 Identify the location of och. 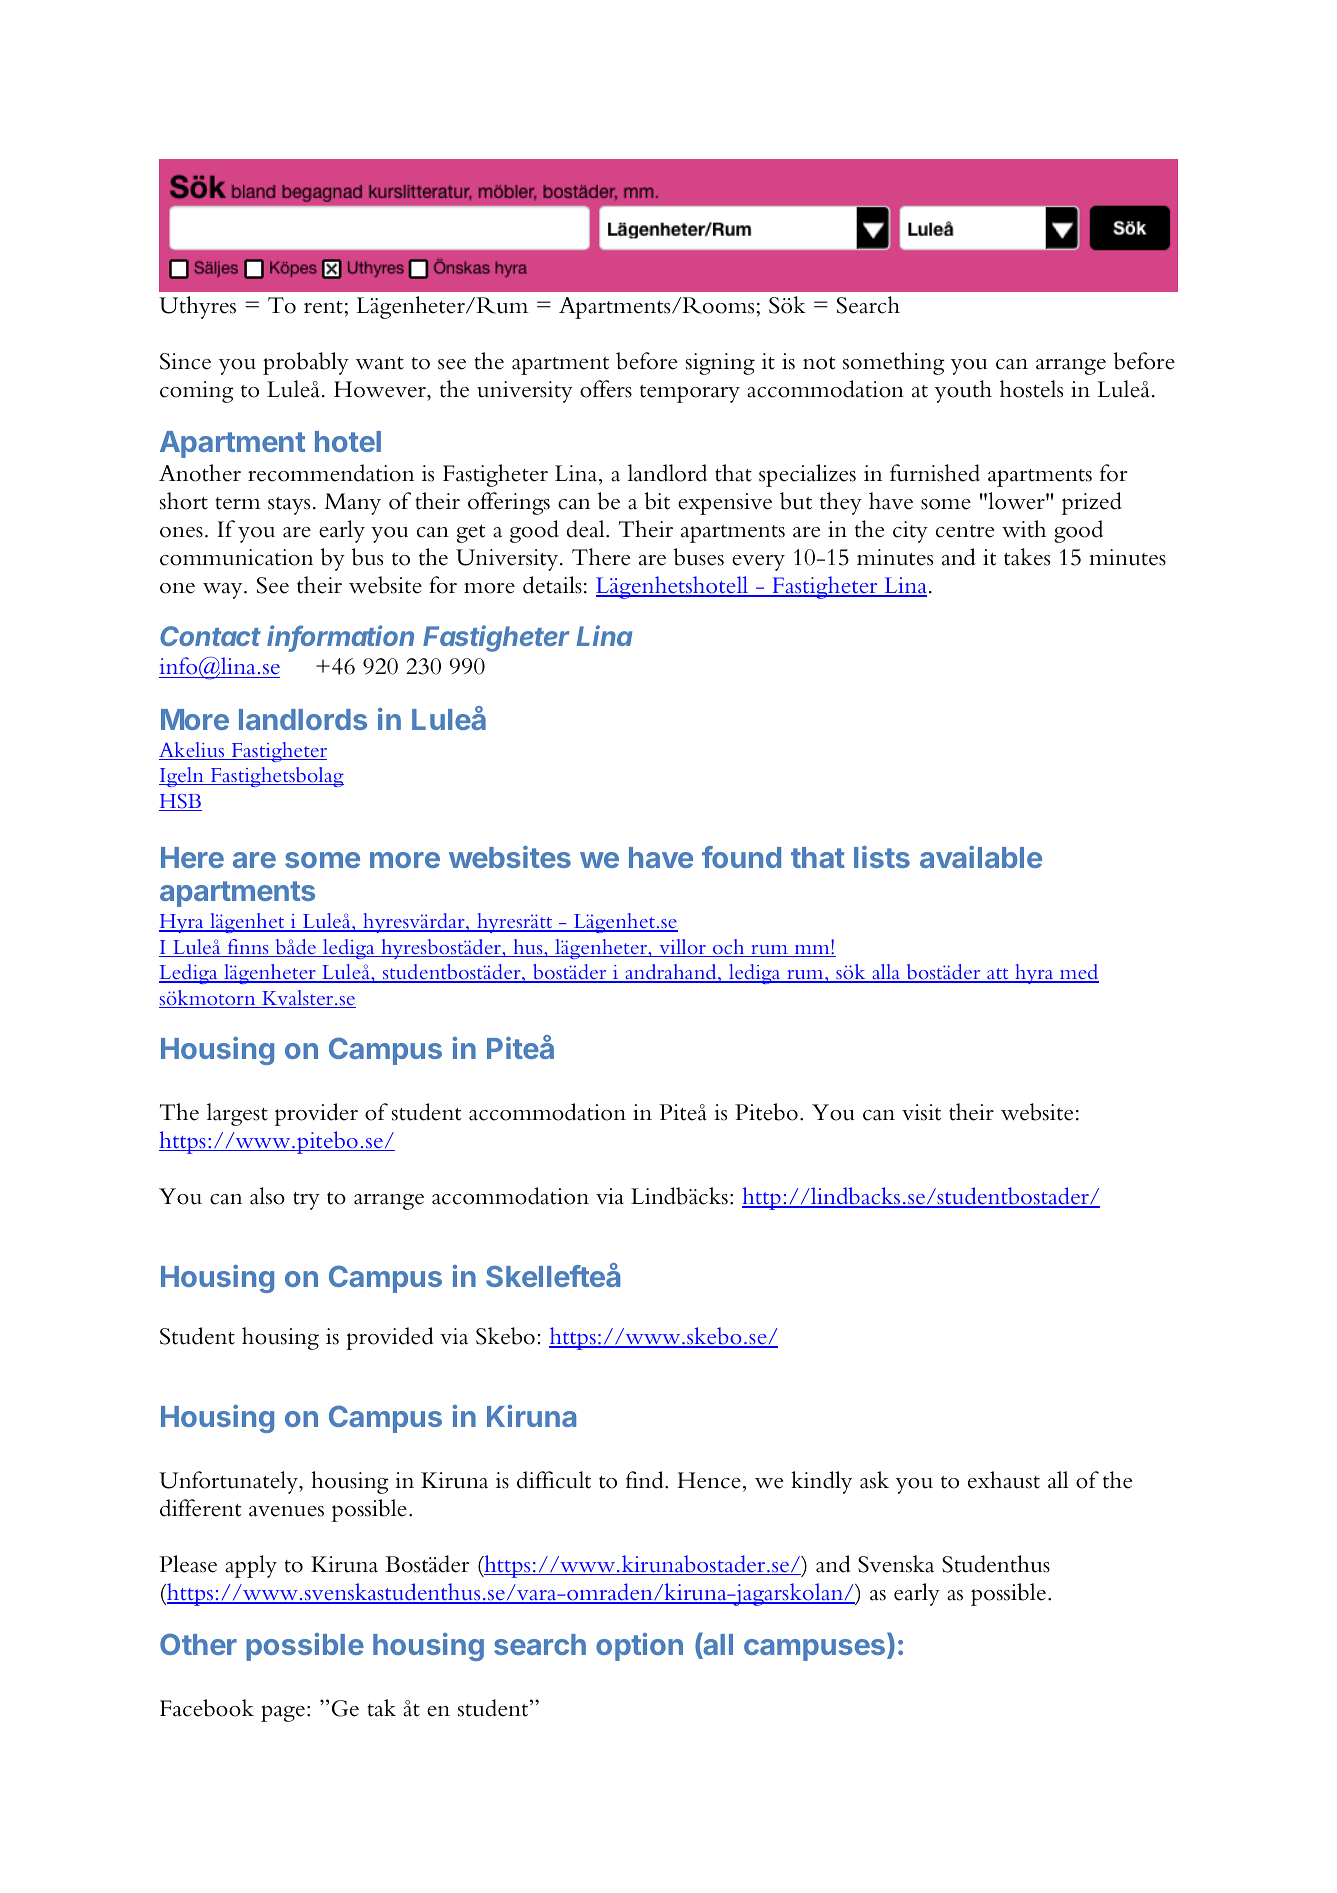
(729, 948).
